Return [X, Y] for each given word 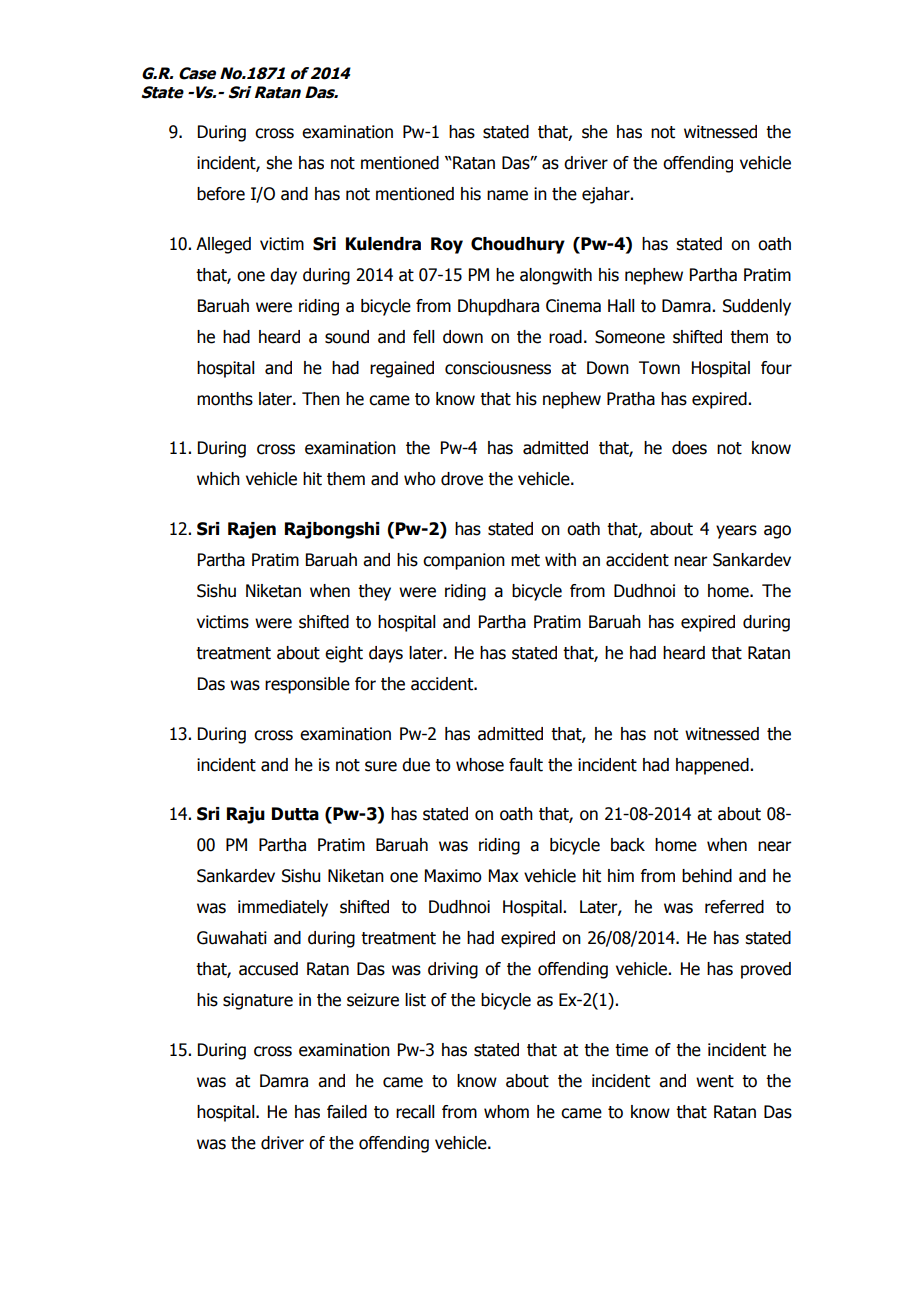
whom [506, 1112]
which [218, 479]
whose [480, 765]
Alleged [223, 245]
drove [462, 479]
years [736, 532]
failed [347, 1112]
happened [713, 766]
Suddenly [757, 307]
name [507, 195]
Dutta [295, 814]
